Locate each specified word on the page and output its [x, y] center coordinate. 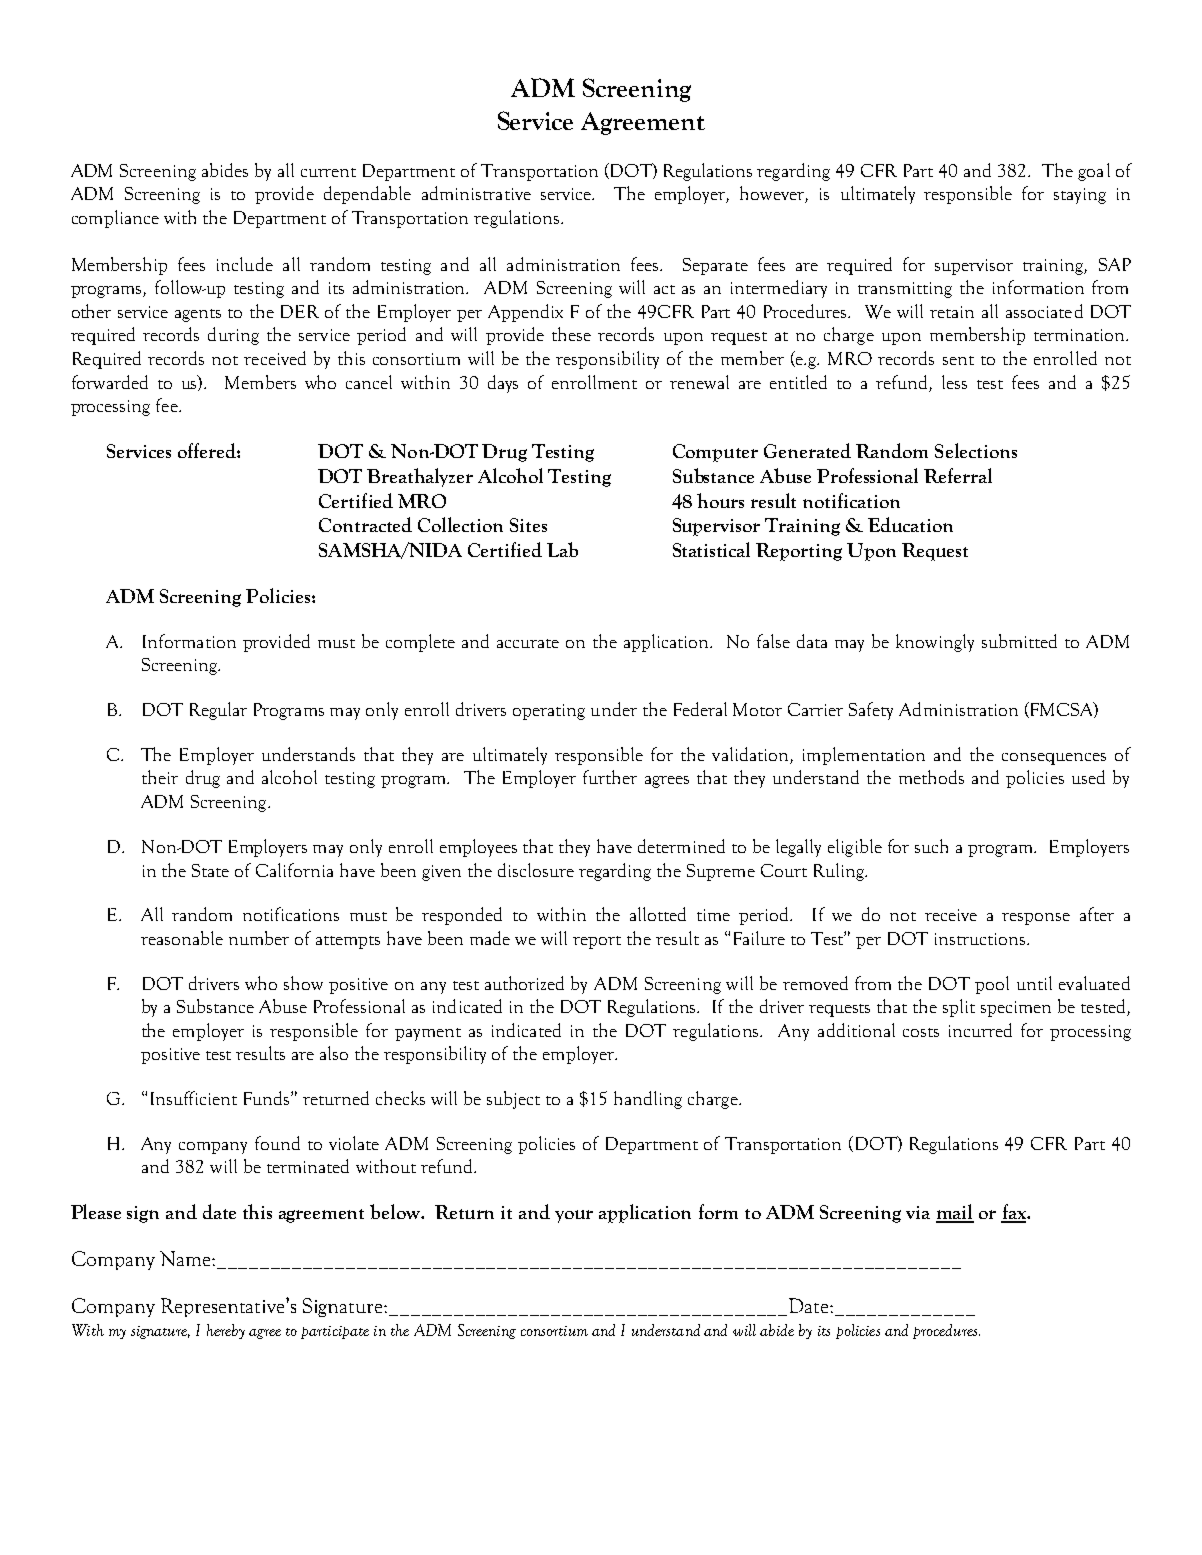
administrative [476, 193]
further [610, 777]
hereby [226, 1331]
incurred [980, 1030]
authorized [524, 983]
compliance [115, 219]
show [303, 983]
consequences [1054, 759]
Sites [528, 525]
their [160, 777]
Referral [958, 475]
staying [1080, 196]
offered [208, 450]
